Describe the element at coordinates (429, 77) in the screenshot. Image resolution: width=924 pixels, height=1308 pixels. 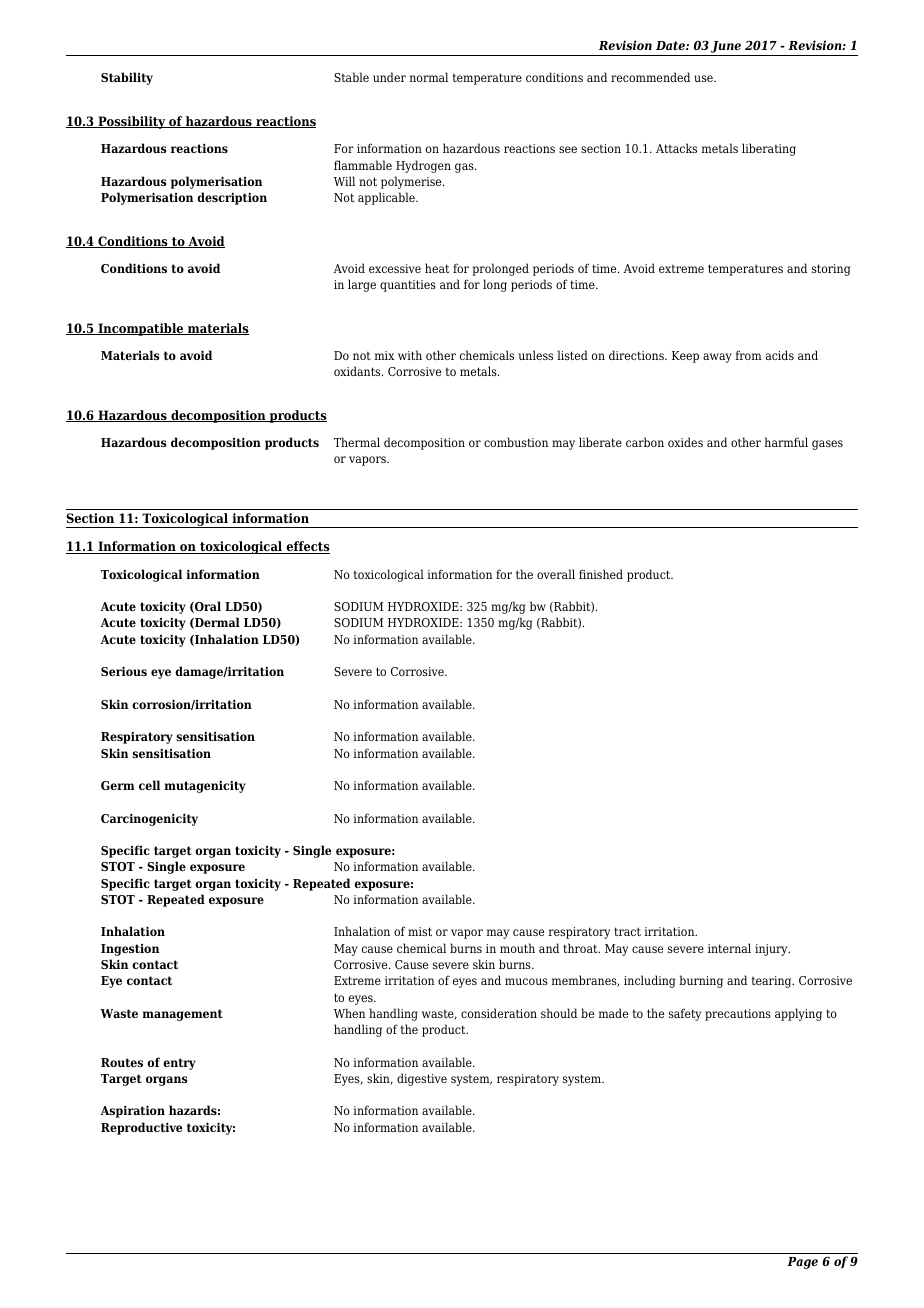
I see `normal` at that location.
